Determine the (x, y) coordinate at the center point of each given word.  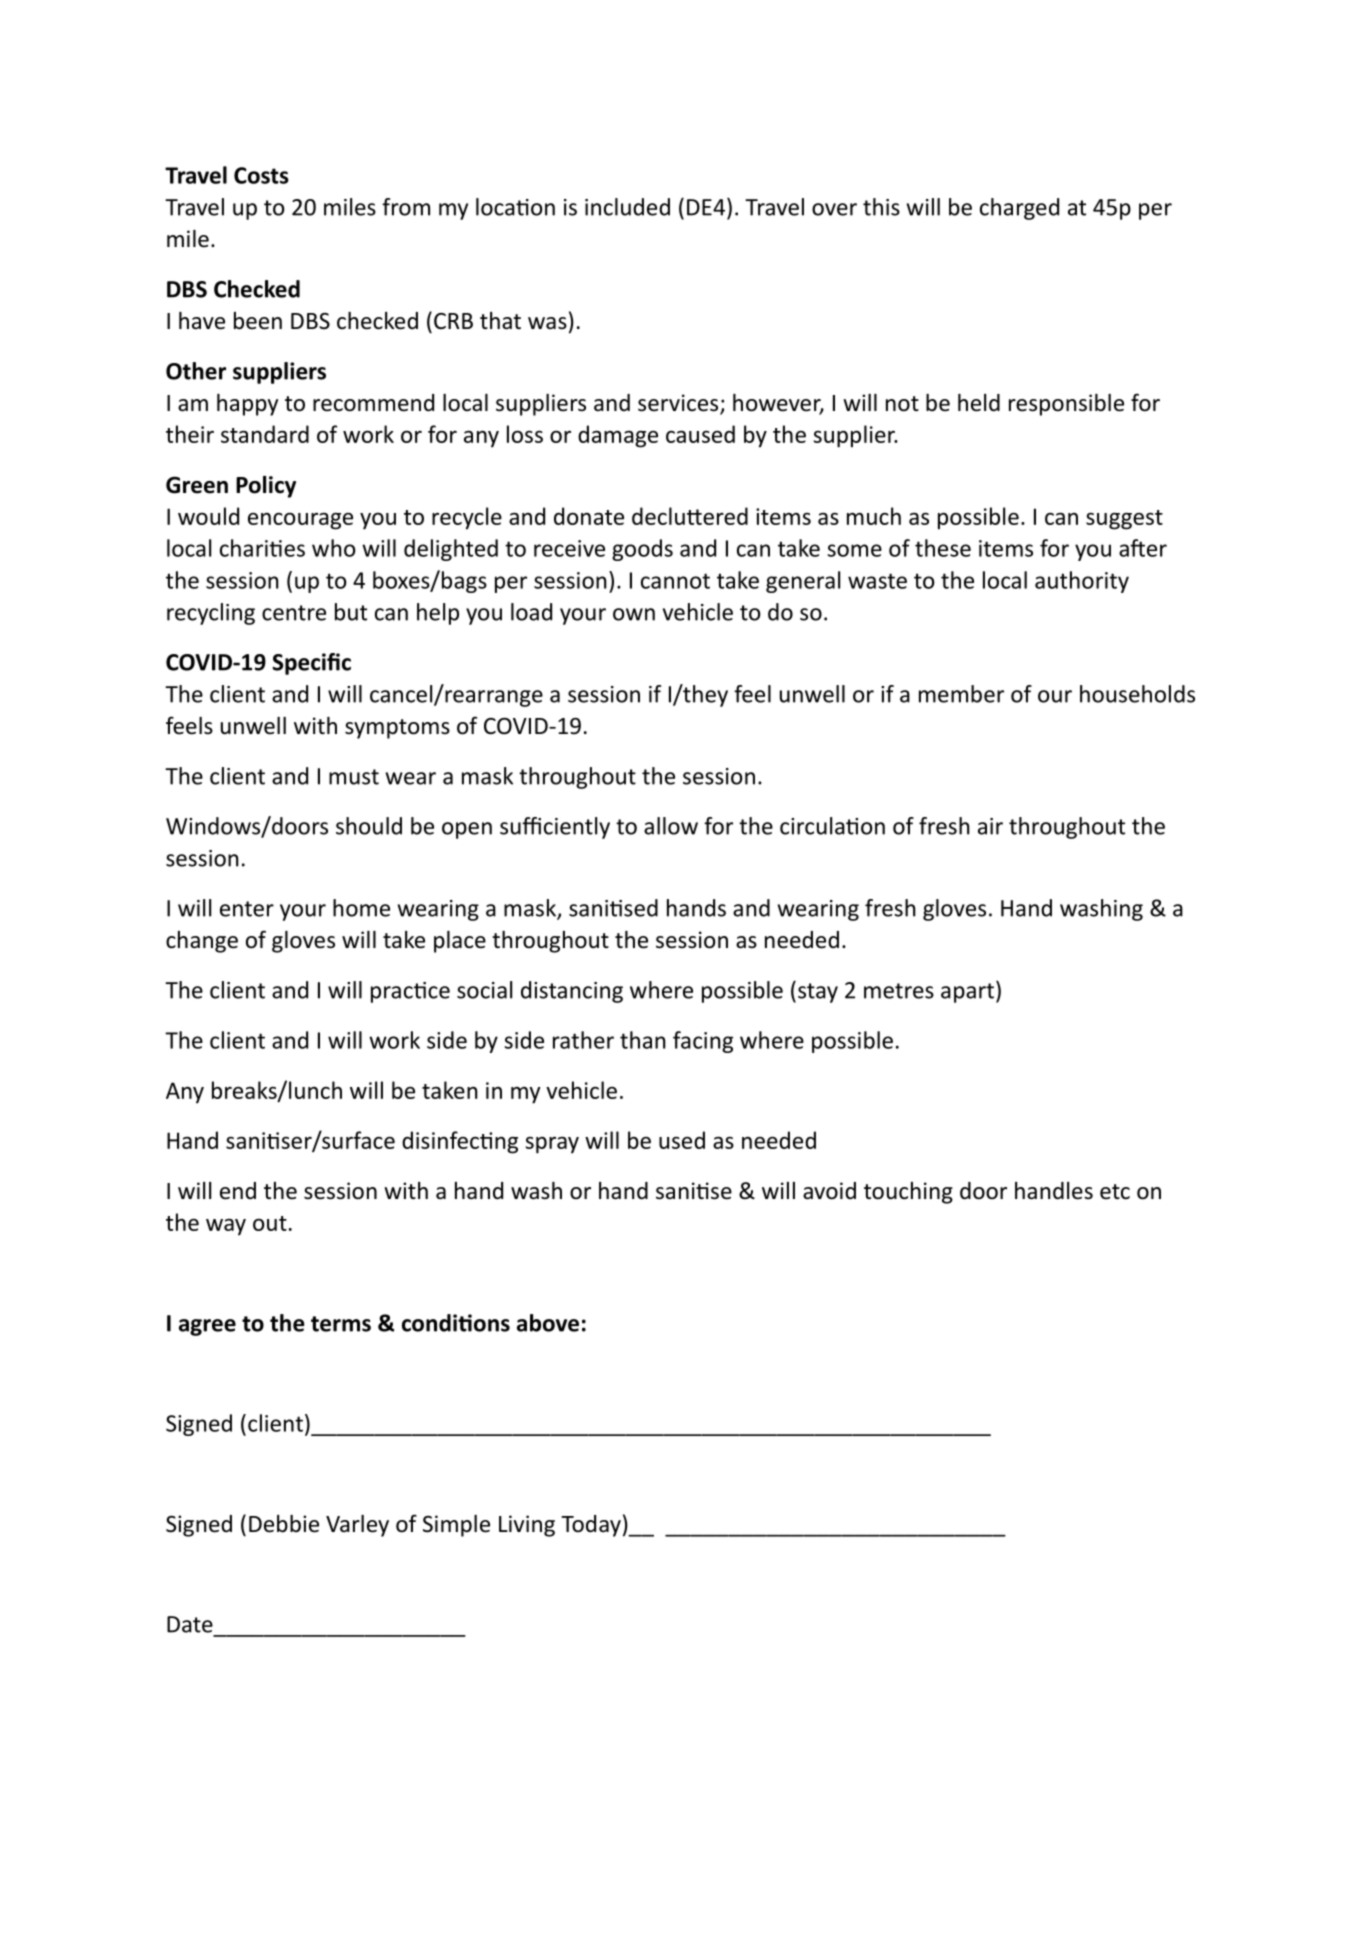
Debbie (284, 1524)
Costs (261, 175)
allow (671, 826)
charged (1019, 209)
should (369, 826)
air (990, 826)
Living (527, 1526)
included (627, 207)
